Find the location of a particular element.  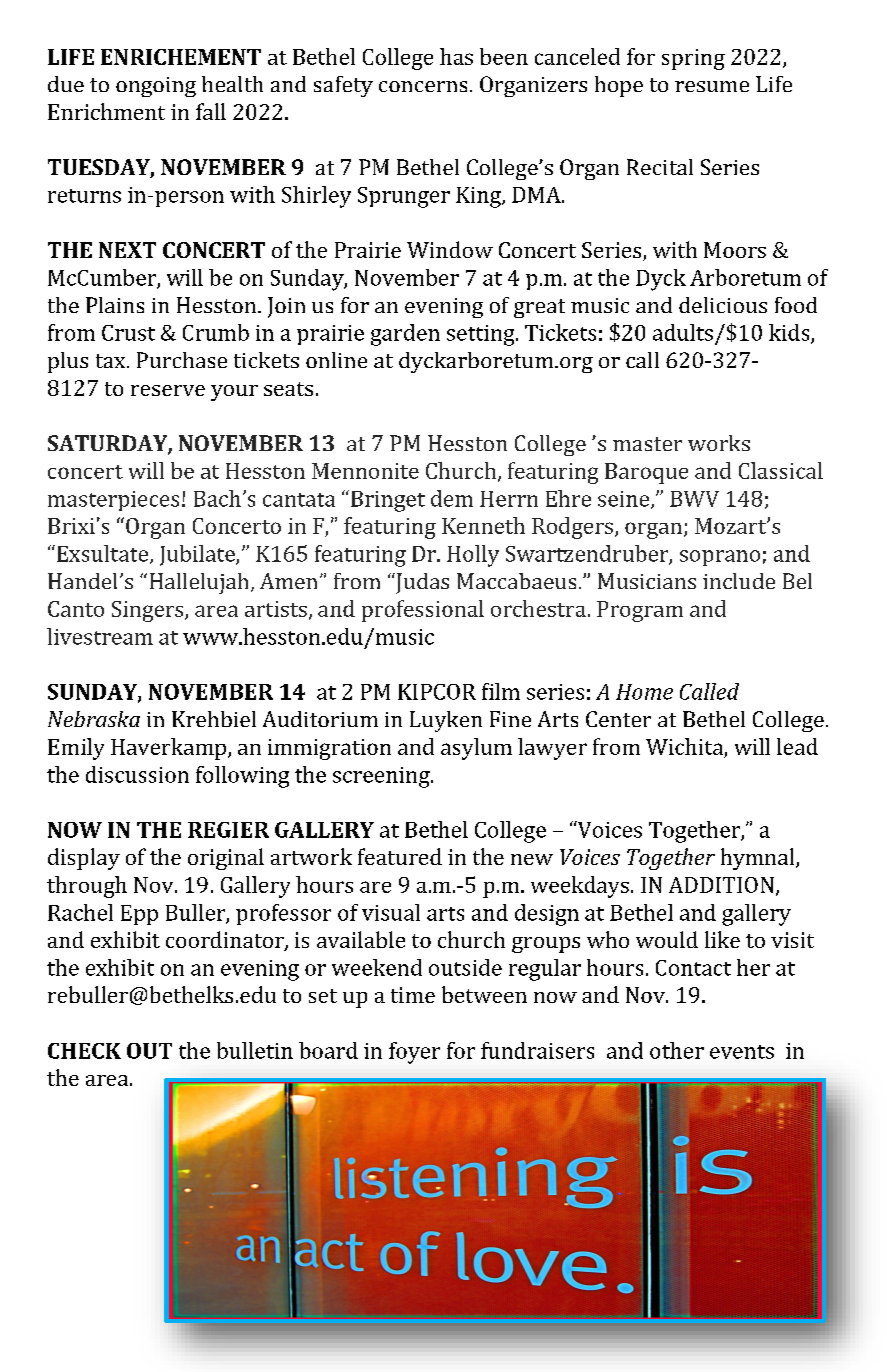

screening is located at coordinates (382, 777).
